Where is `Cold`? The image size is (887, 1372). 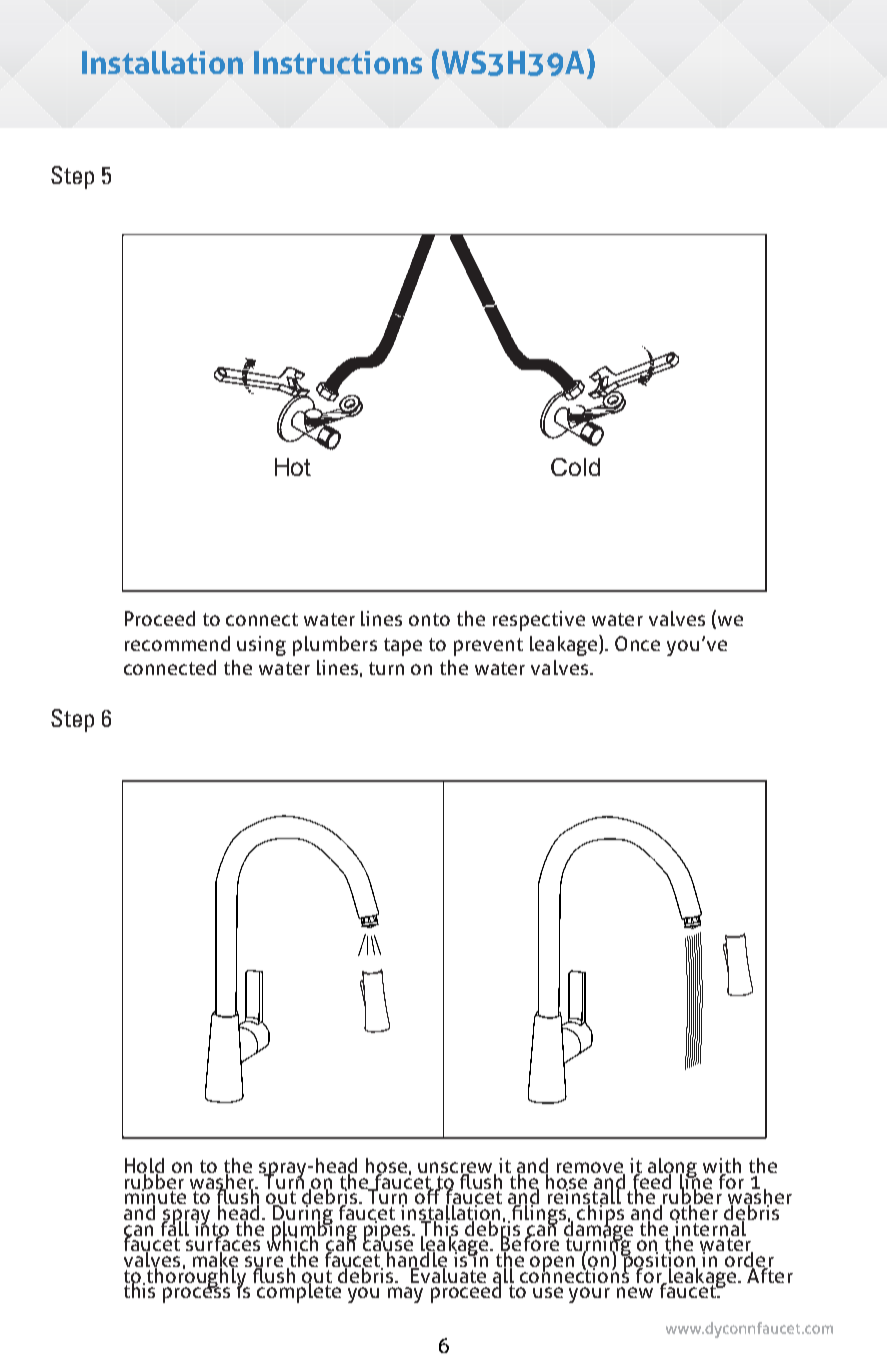 Cold is located at coordinates (575, 467).
